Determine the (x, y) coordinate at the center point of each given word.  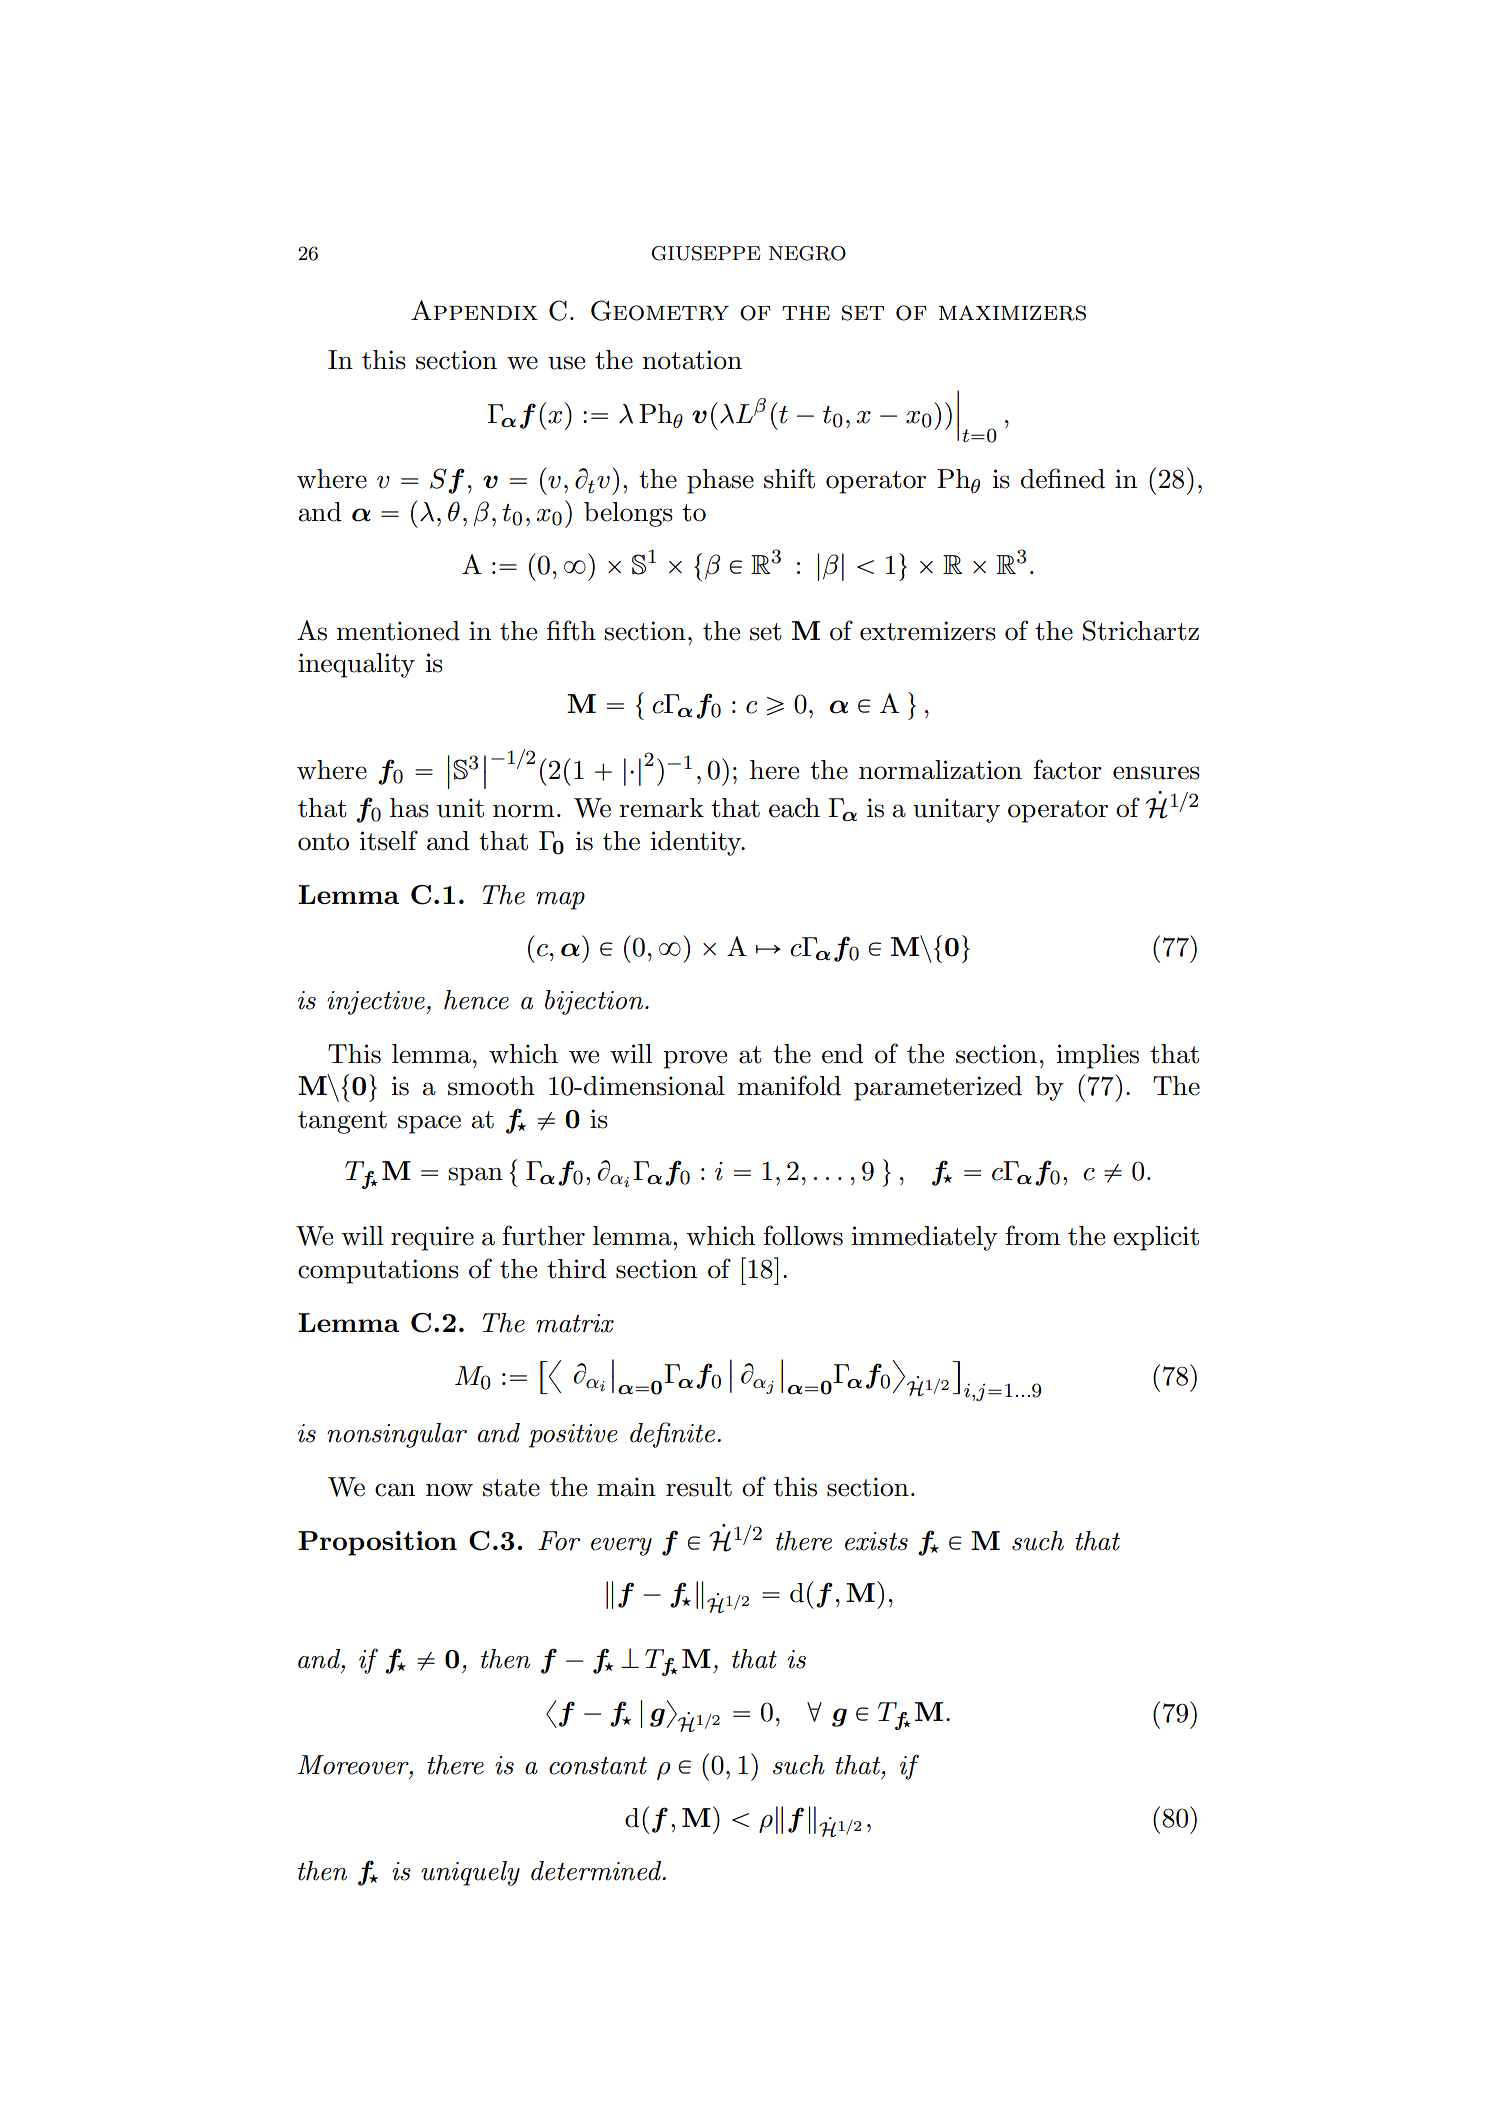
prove (695, 1059)
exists (876, 1541)
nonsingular (397, 1435)
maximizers (1012, 313)
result (699, 1487)
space (429, 1124)
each (794, 808)
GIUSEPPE (706, 253)
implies (1098, 1056)
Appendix (474, 310)
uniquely (470, 1873)
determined (597, 1871)
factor (1068, 769)
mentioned (398, 631)
